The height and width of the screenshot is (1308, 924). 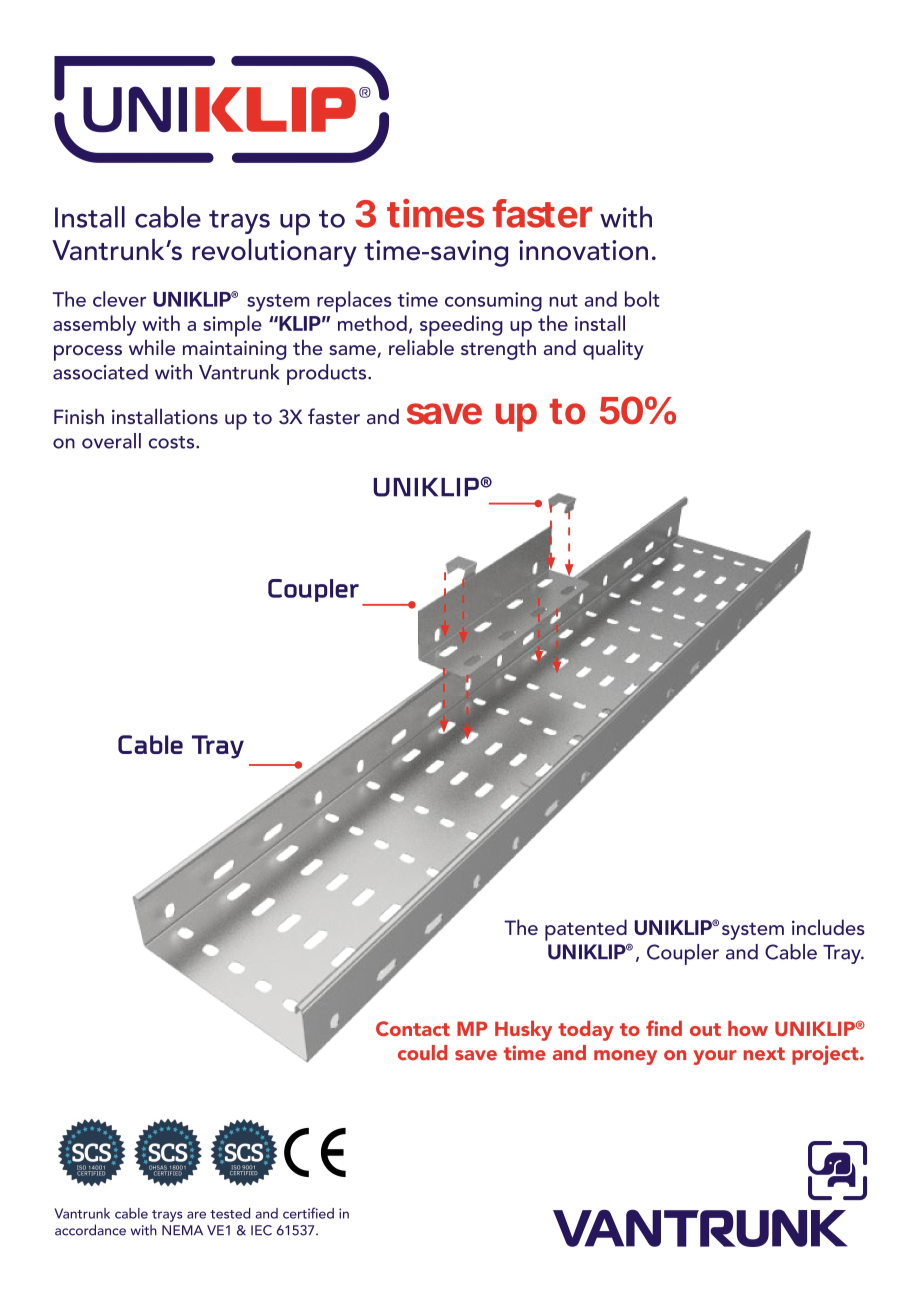 What do you see at coordinates (308, 1213) in the screenshot?
I see `certified` at bounding box center [308, 1213].
